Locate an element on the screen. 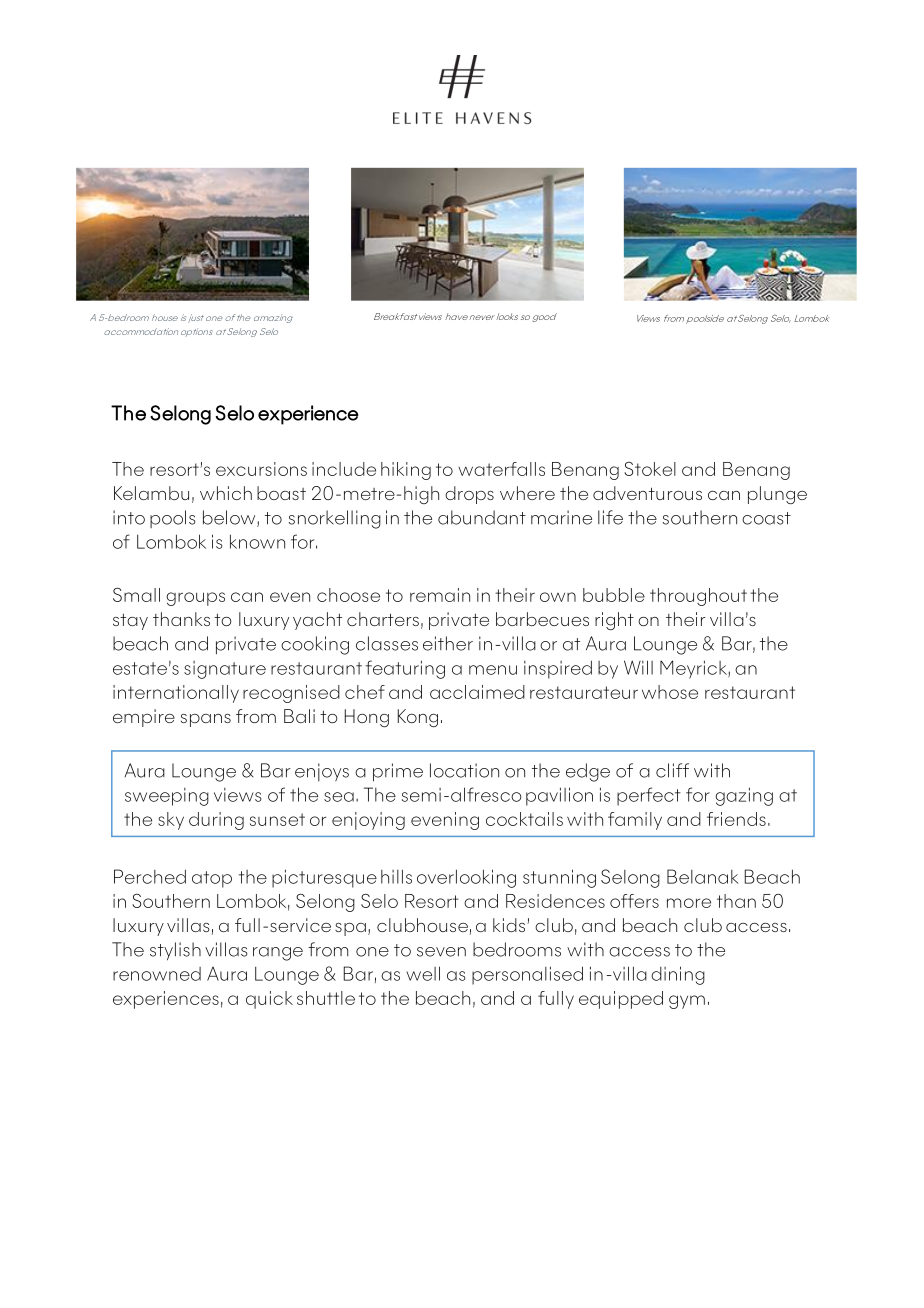 Image resolution: width=924 pixels, height=1308 pixels. signature is located at coordinates (225, 670).
